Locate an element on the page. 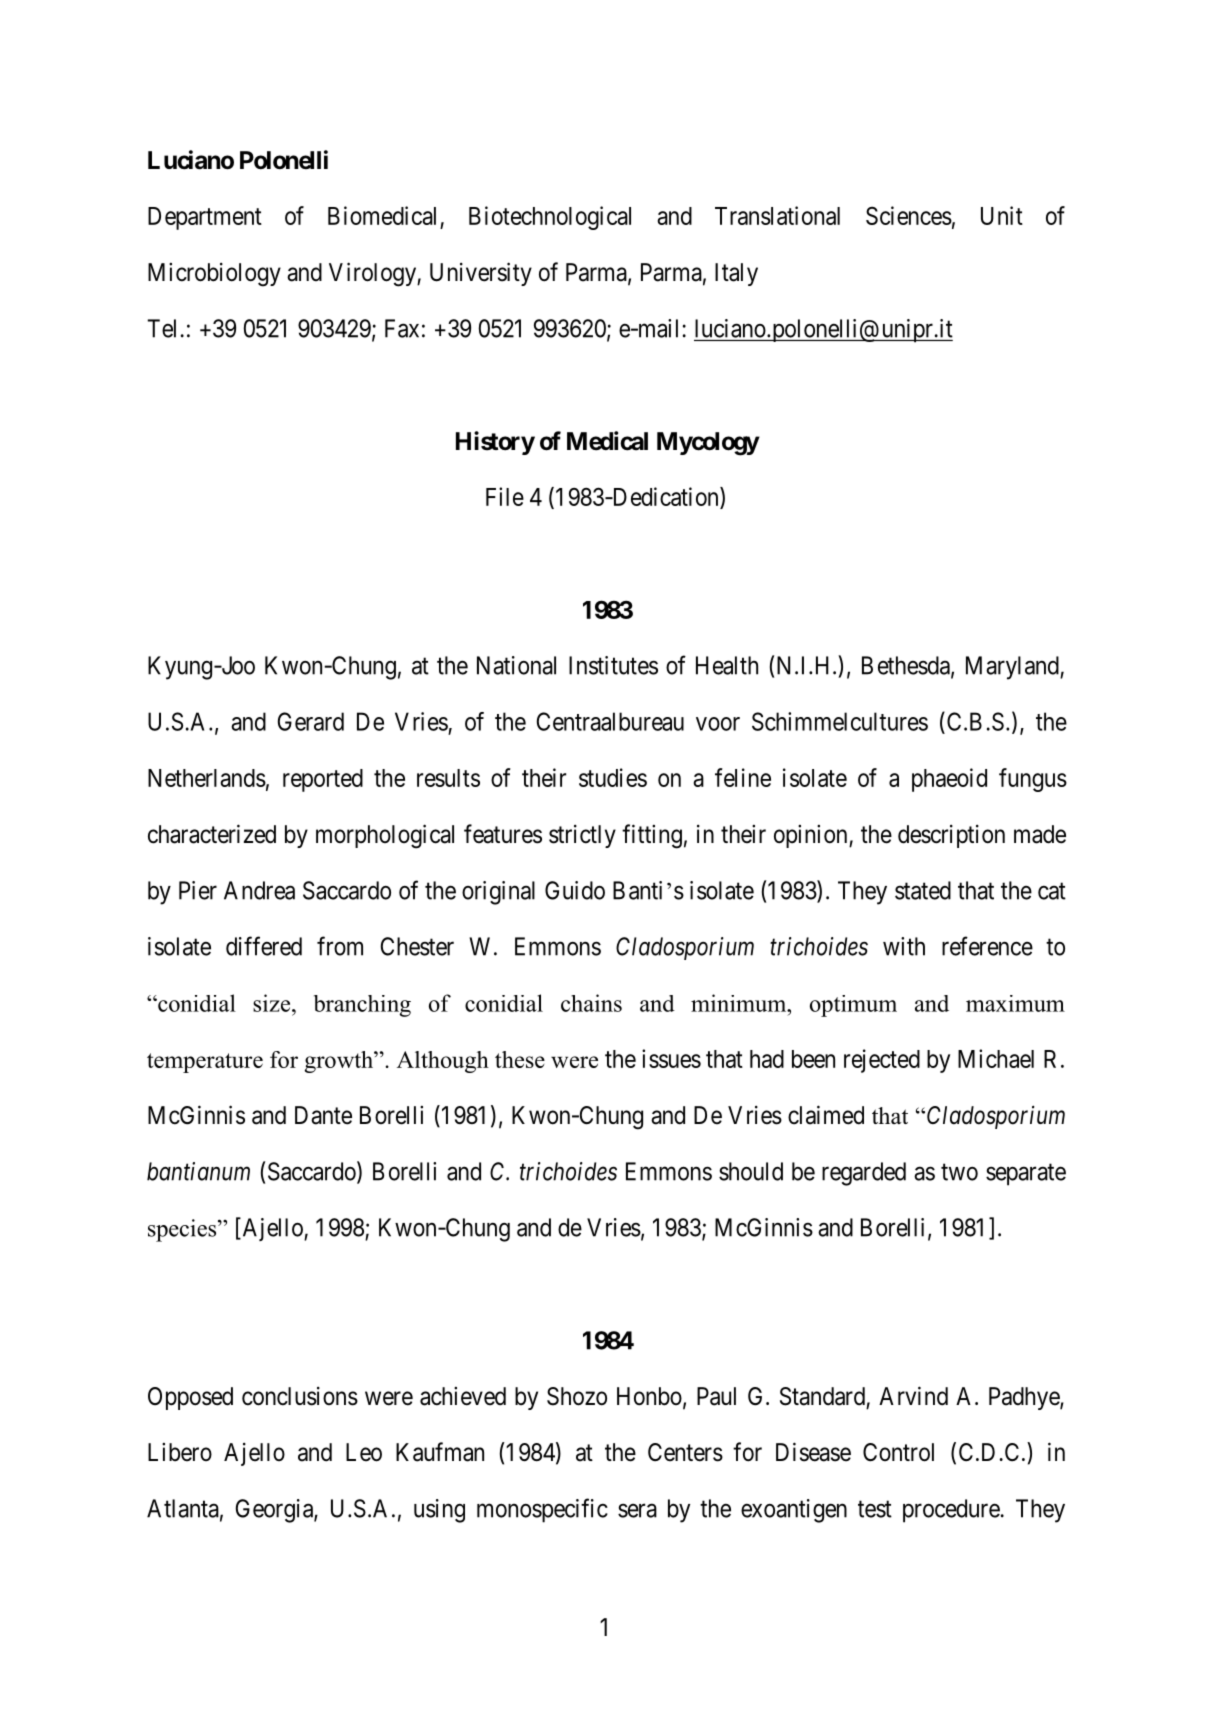 This image has height=1714, width=1212. Sciences is located at coordinates (909, 215).
